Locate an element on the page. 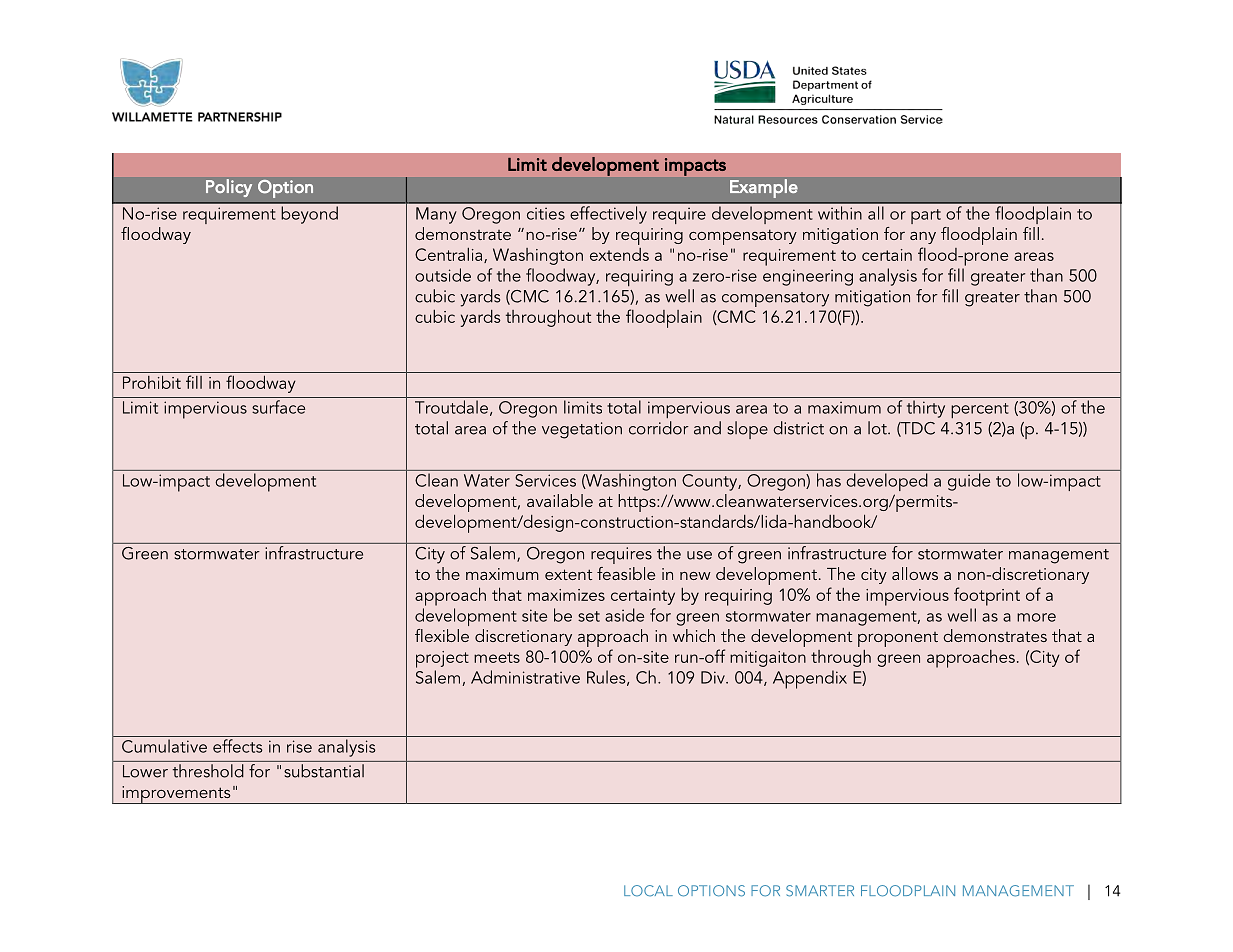 Image resolution: width=1233 pixels, height=952 pixels. effects is located at coordinates (238, 746).
